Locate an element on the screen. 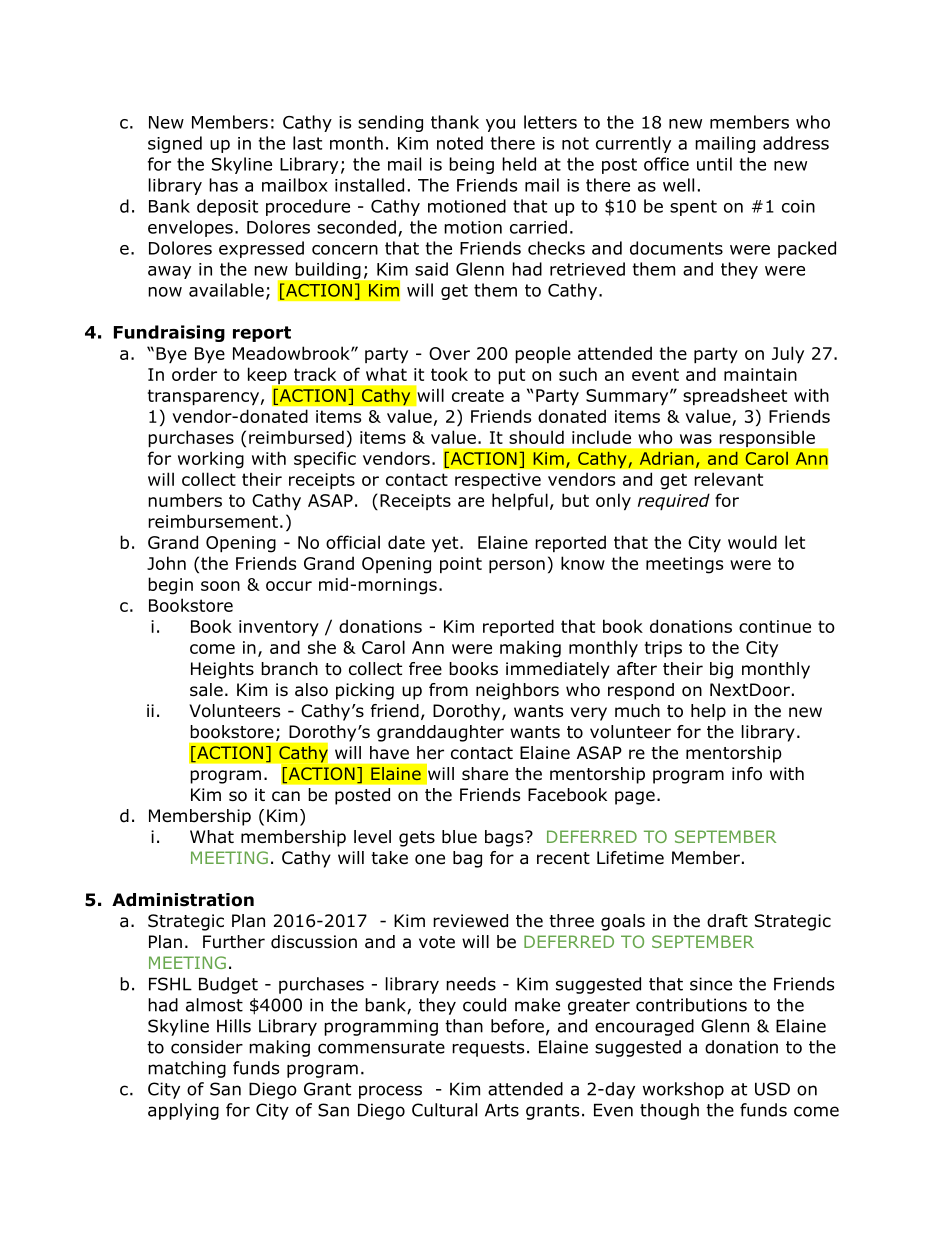 This screenshot has height=1233, width=952. last is located at coordinates (307, 143).
